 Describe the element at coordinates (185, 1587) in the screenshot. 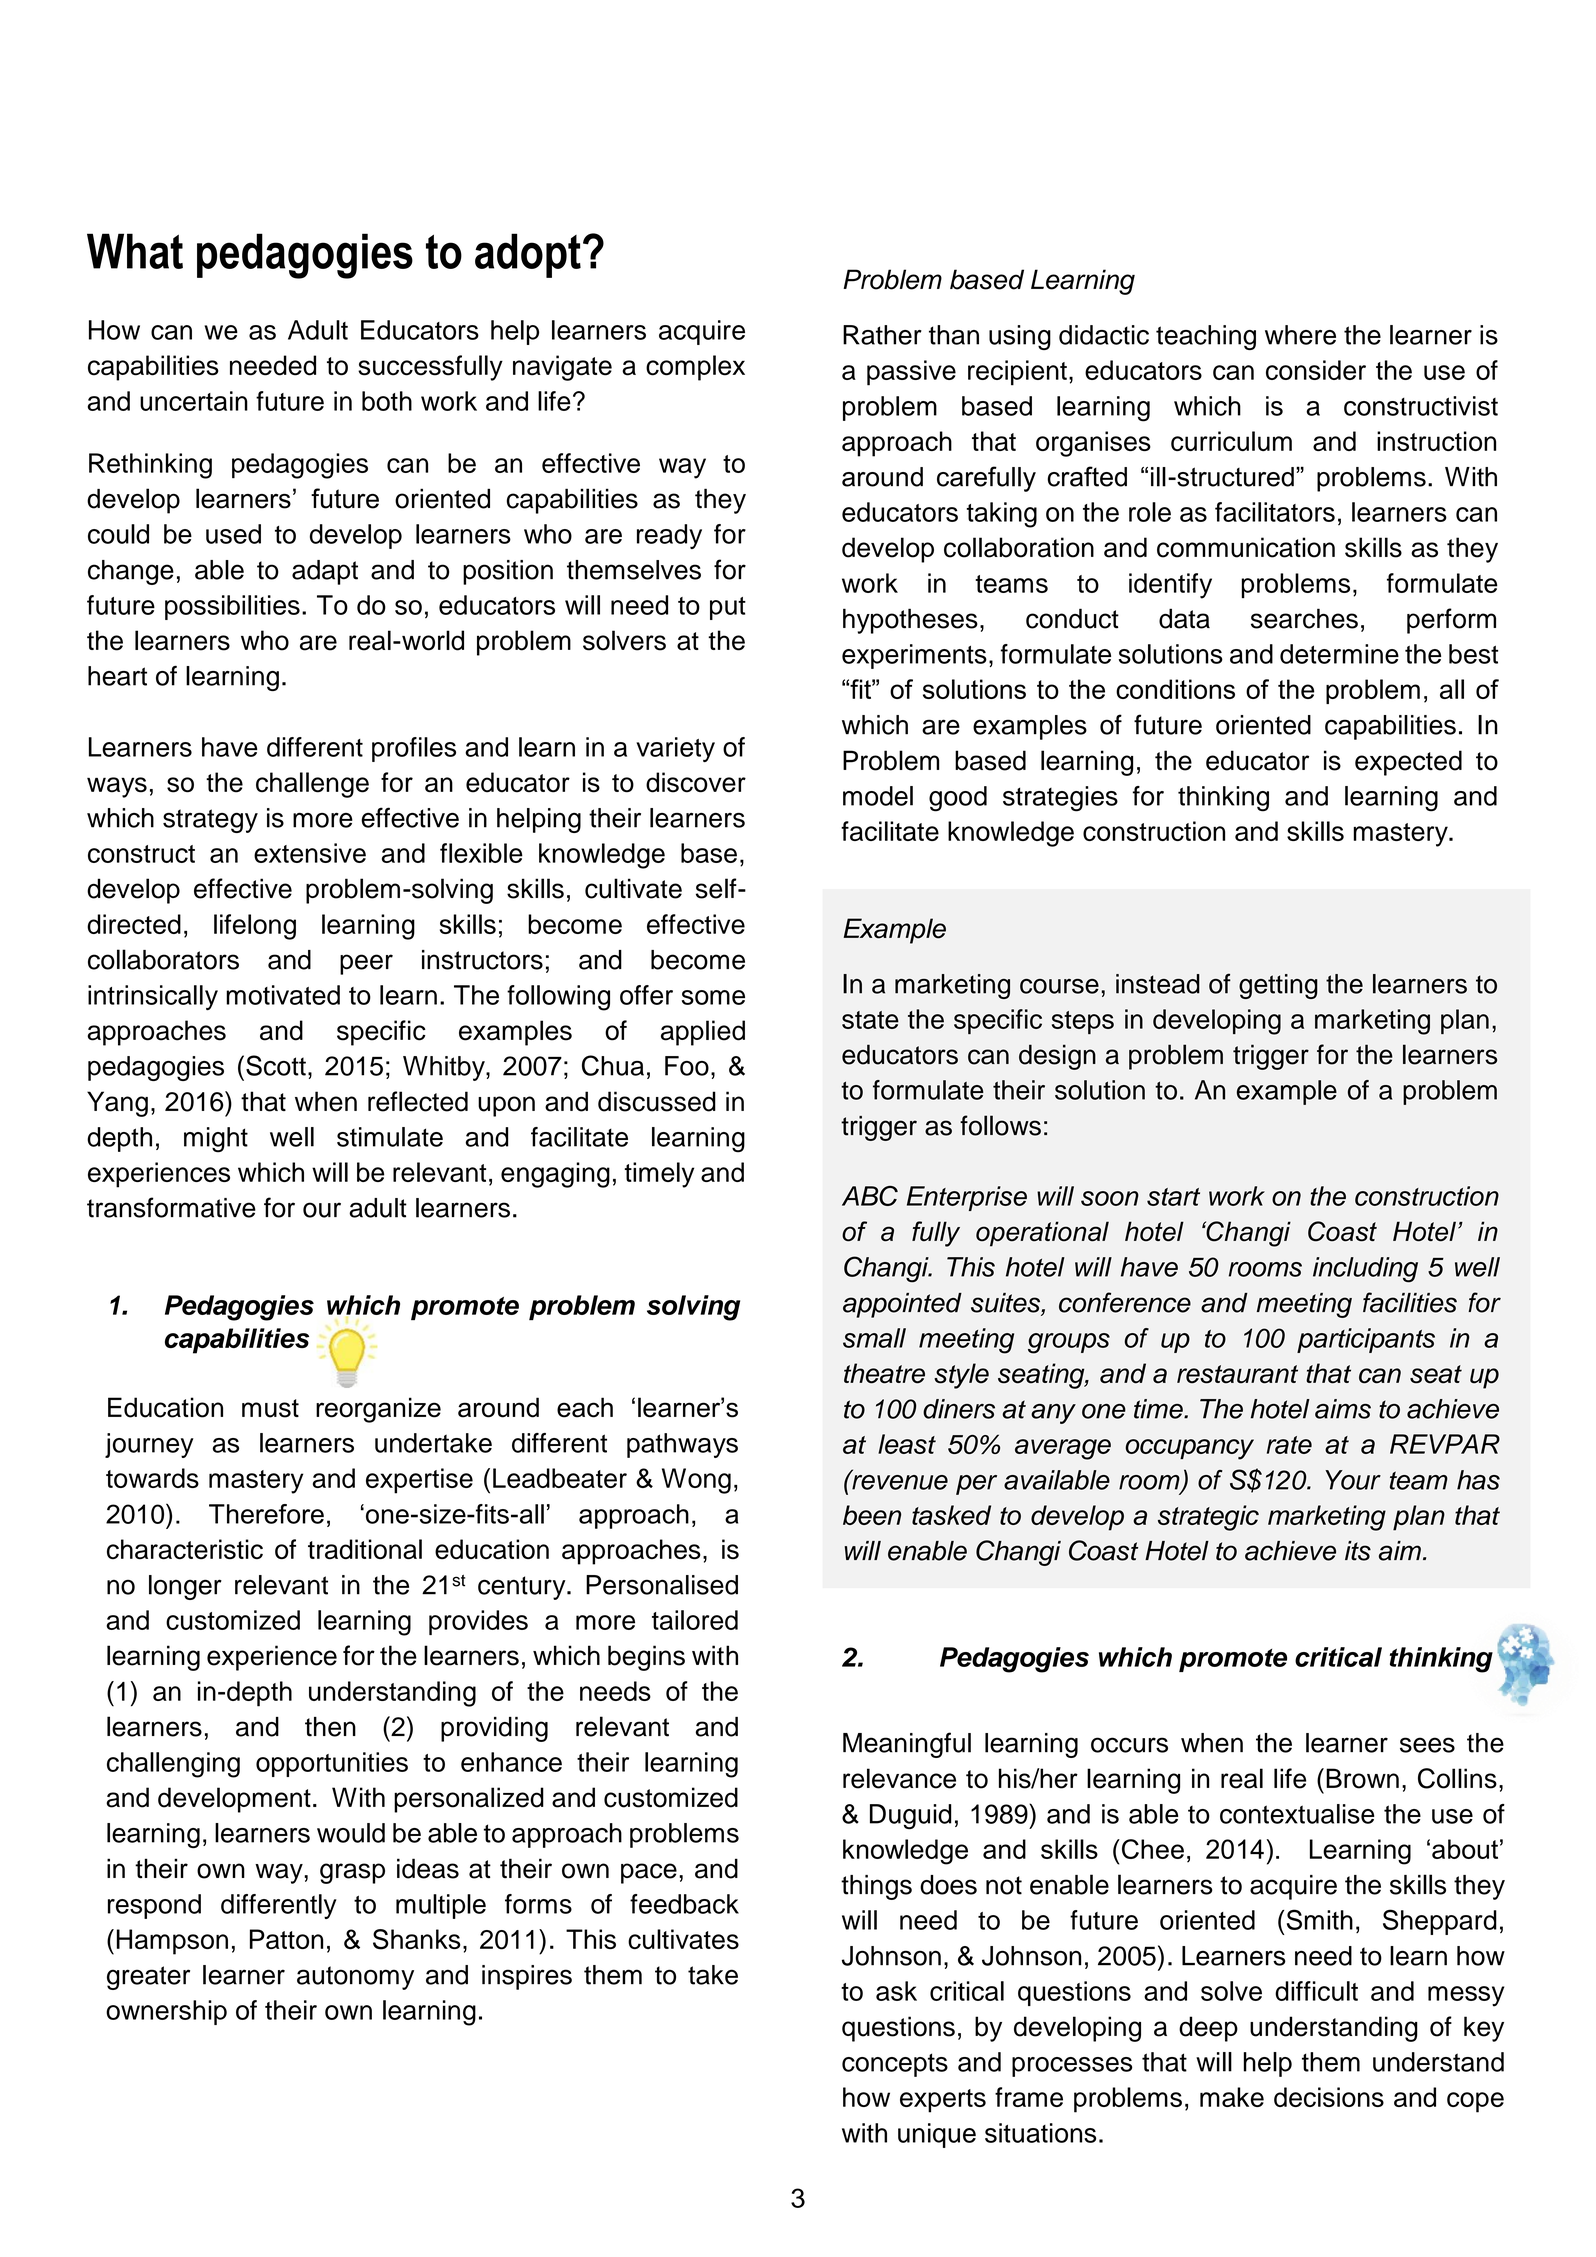

I see `longer` at that location.
